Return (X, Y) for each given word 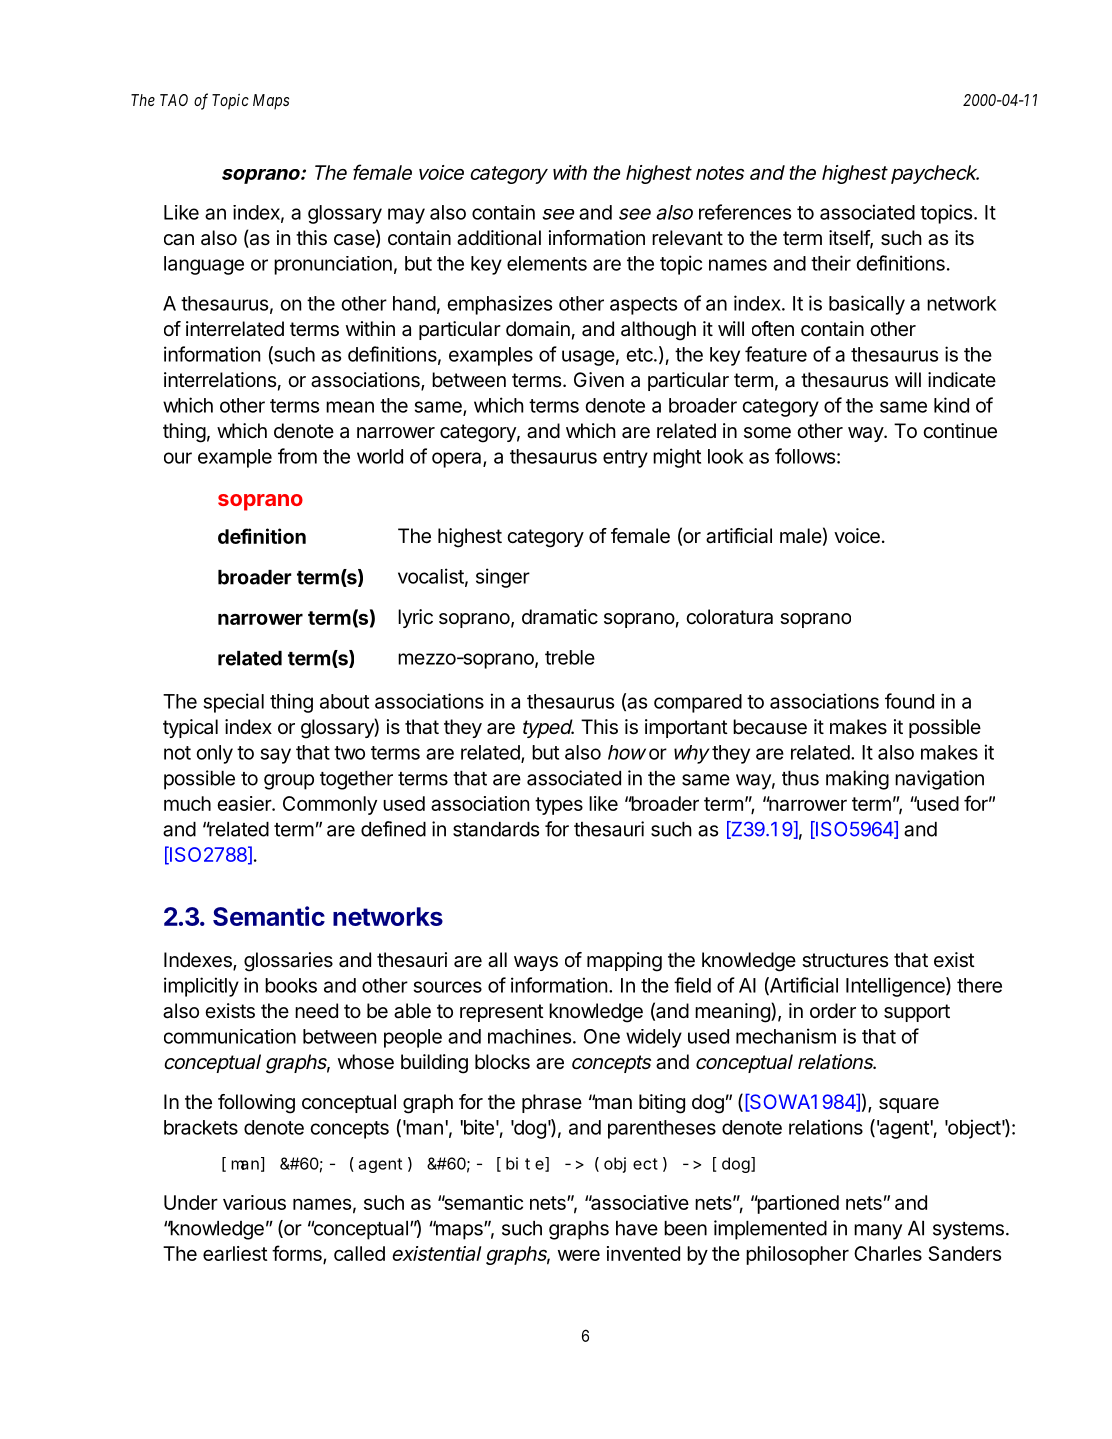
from (297, 456)
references (745, 212)
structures (845, 960)
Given (599, 380)
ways (536, 963)
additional (499, 238)
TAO (174, 100)
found (909, 701)
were (579, 1255)
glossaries (288, 962)
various (254, 1202)
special (233, 703)
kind (951, 405)
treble (570, 657)
